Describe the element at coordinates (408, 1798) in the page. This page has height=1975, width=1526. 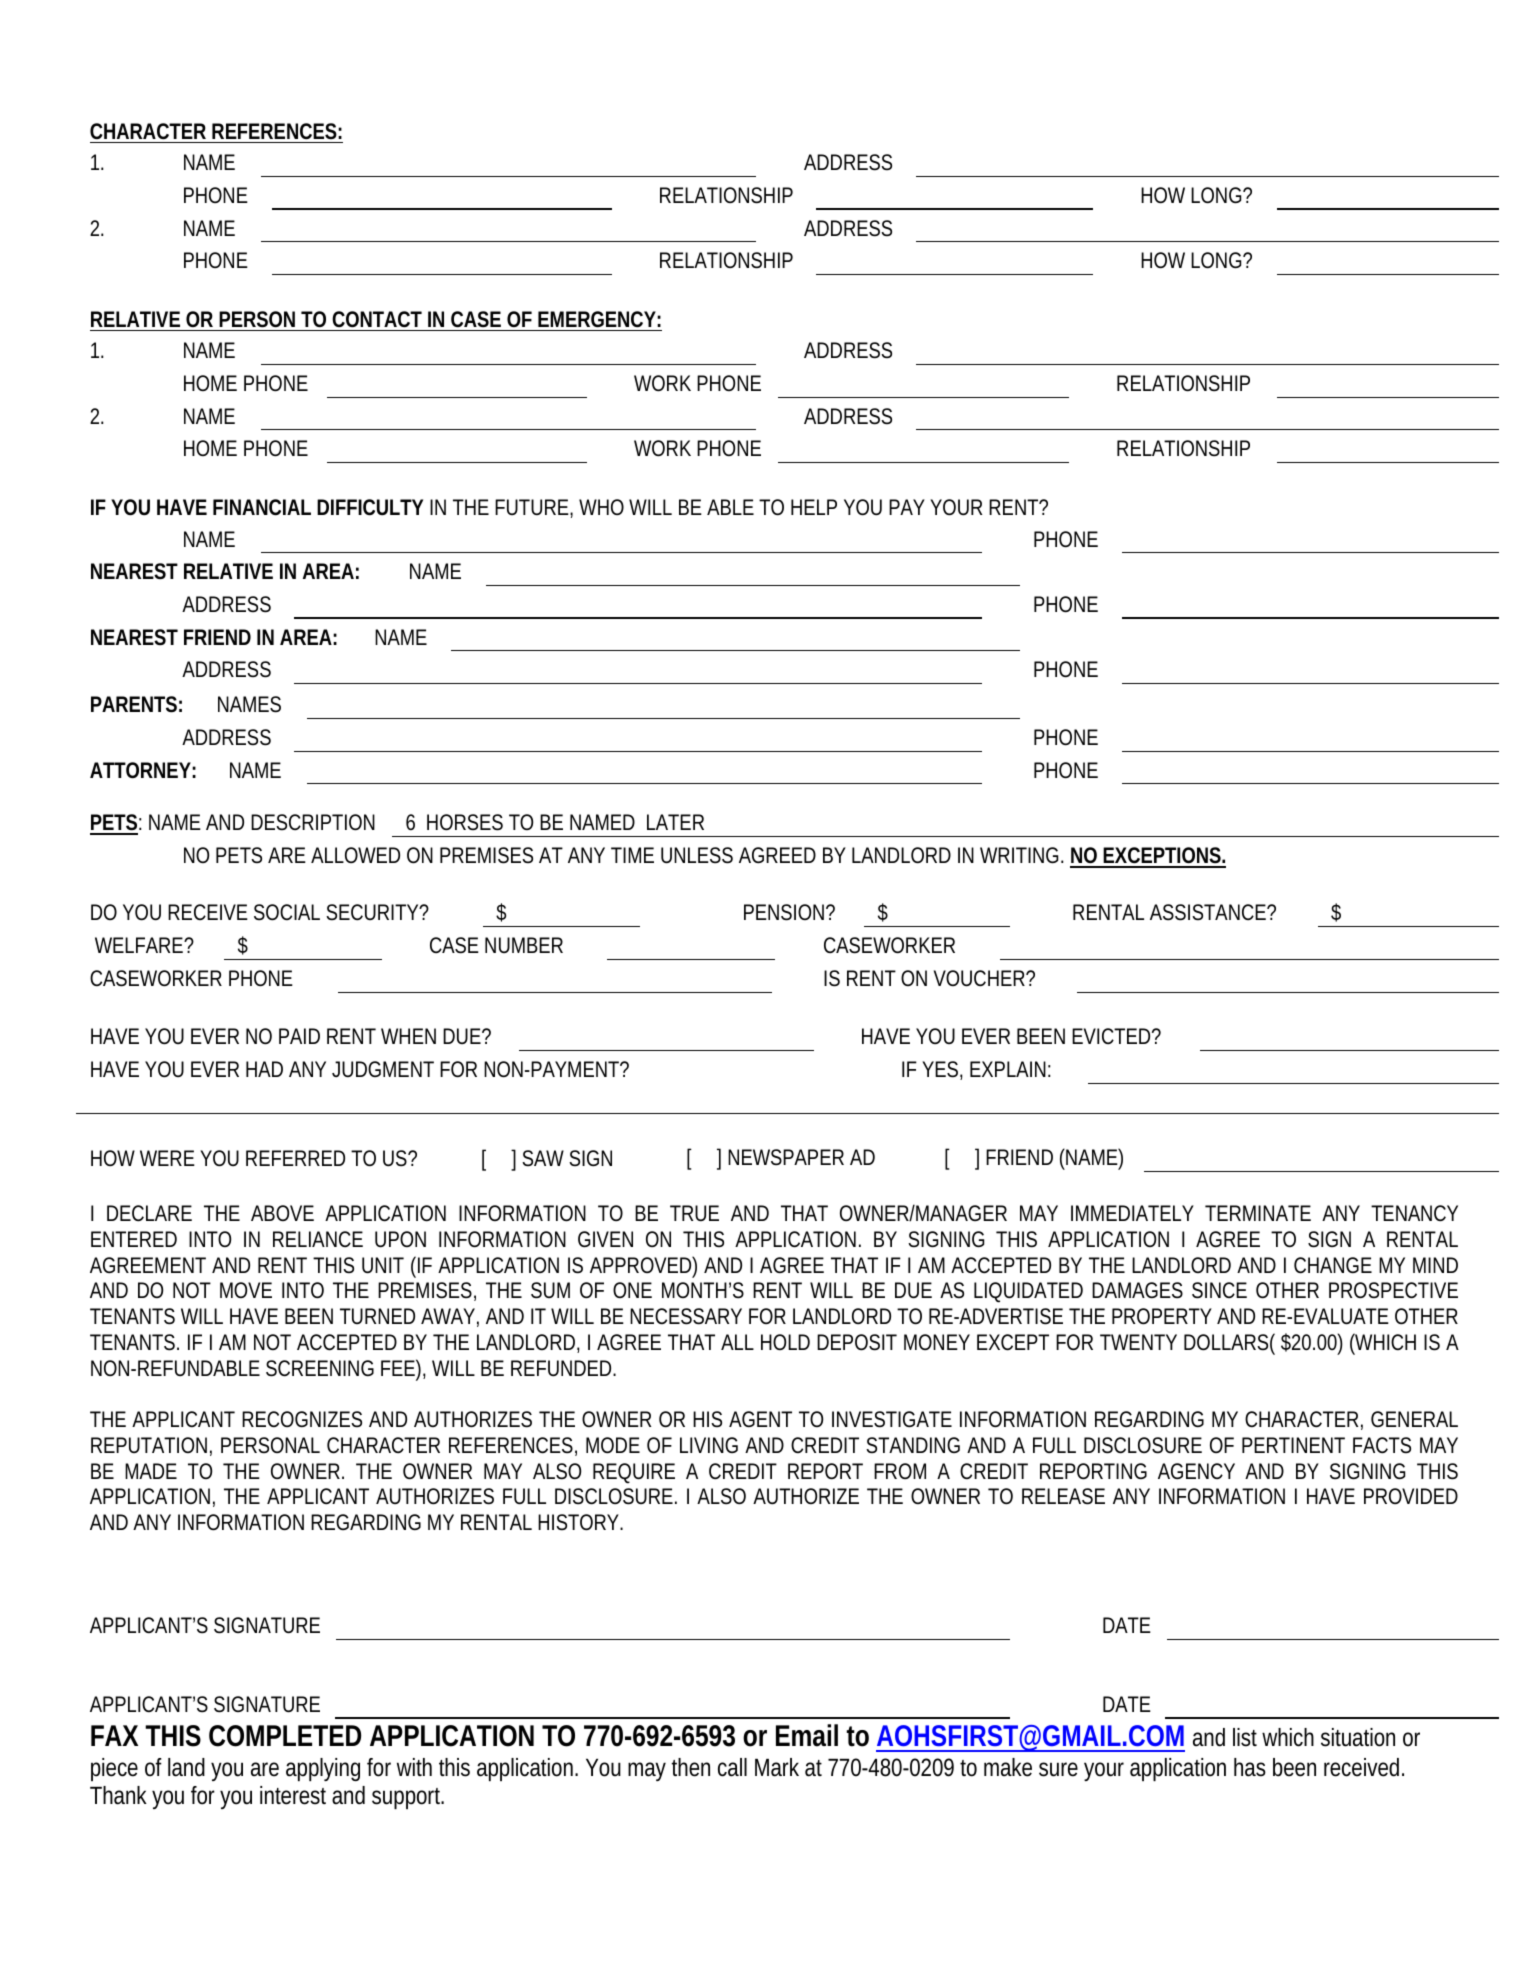
I see `support` at that location.
